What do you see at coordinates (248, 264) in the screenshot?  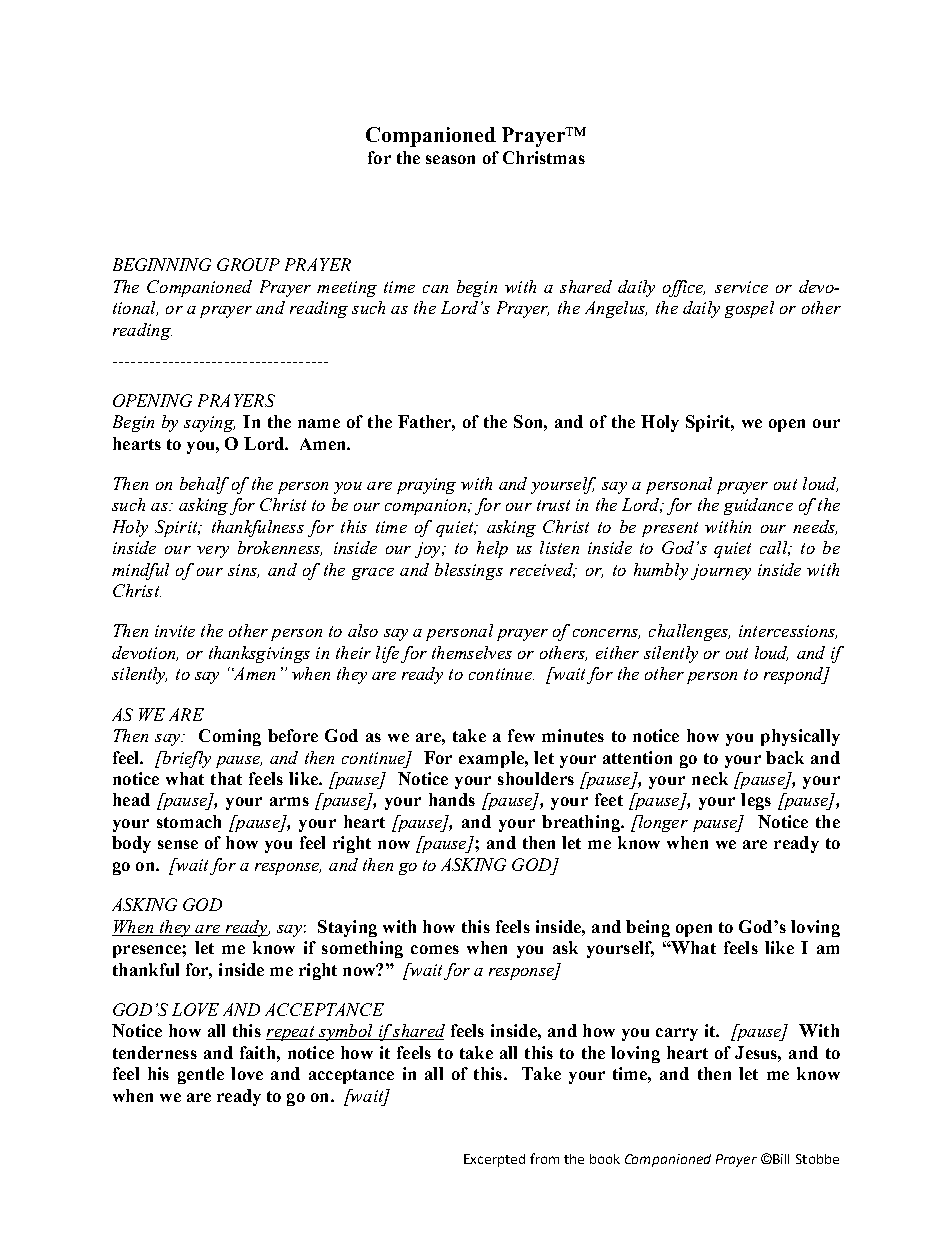 I see `GROUP` at bounding box center [248, 264].
